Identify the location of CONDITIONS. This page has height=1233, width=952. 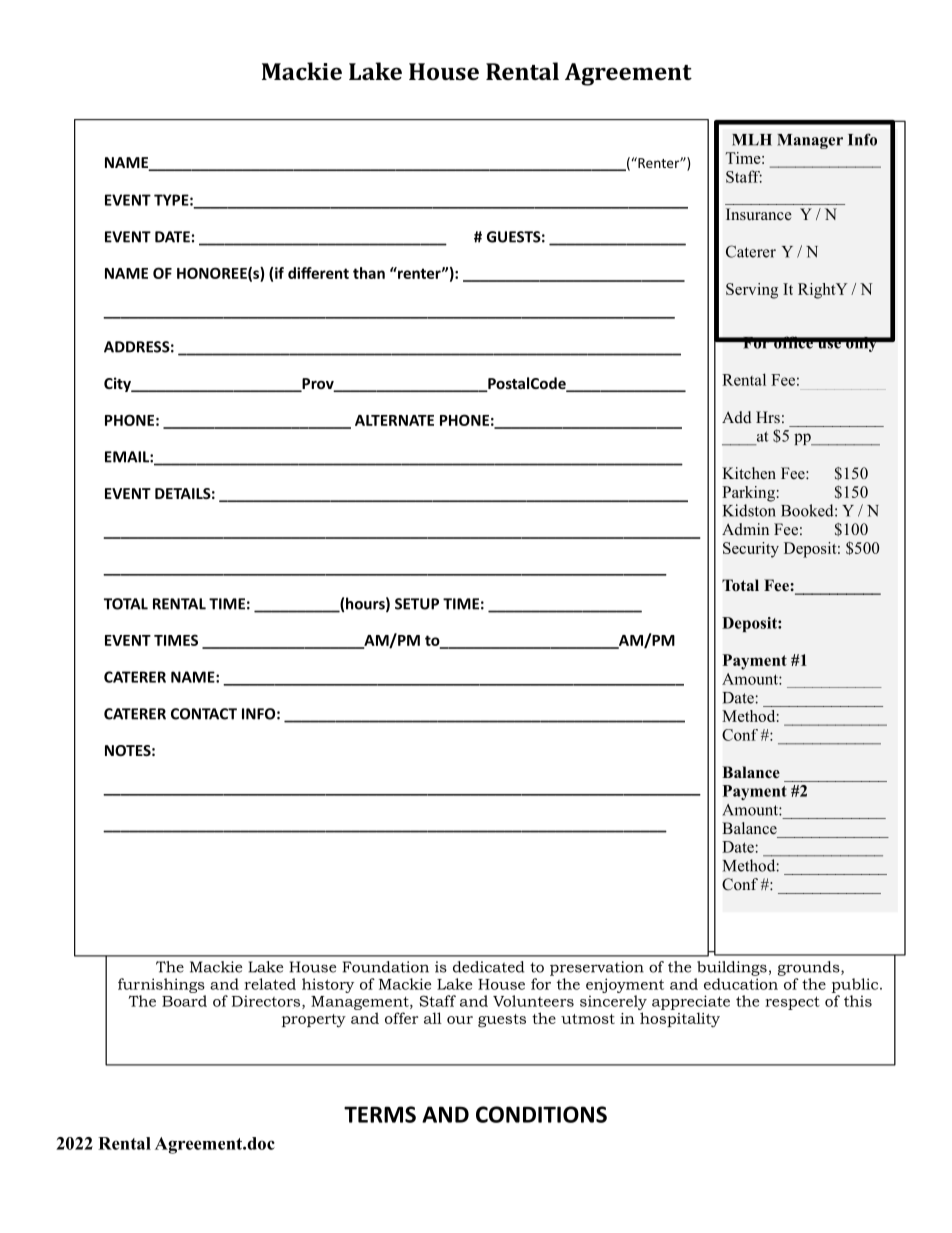
(541, 1114).
